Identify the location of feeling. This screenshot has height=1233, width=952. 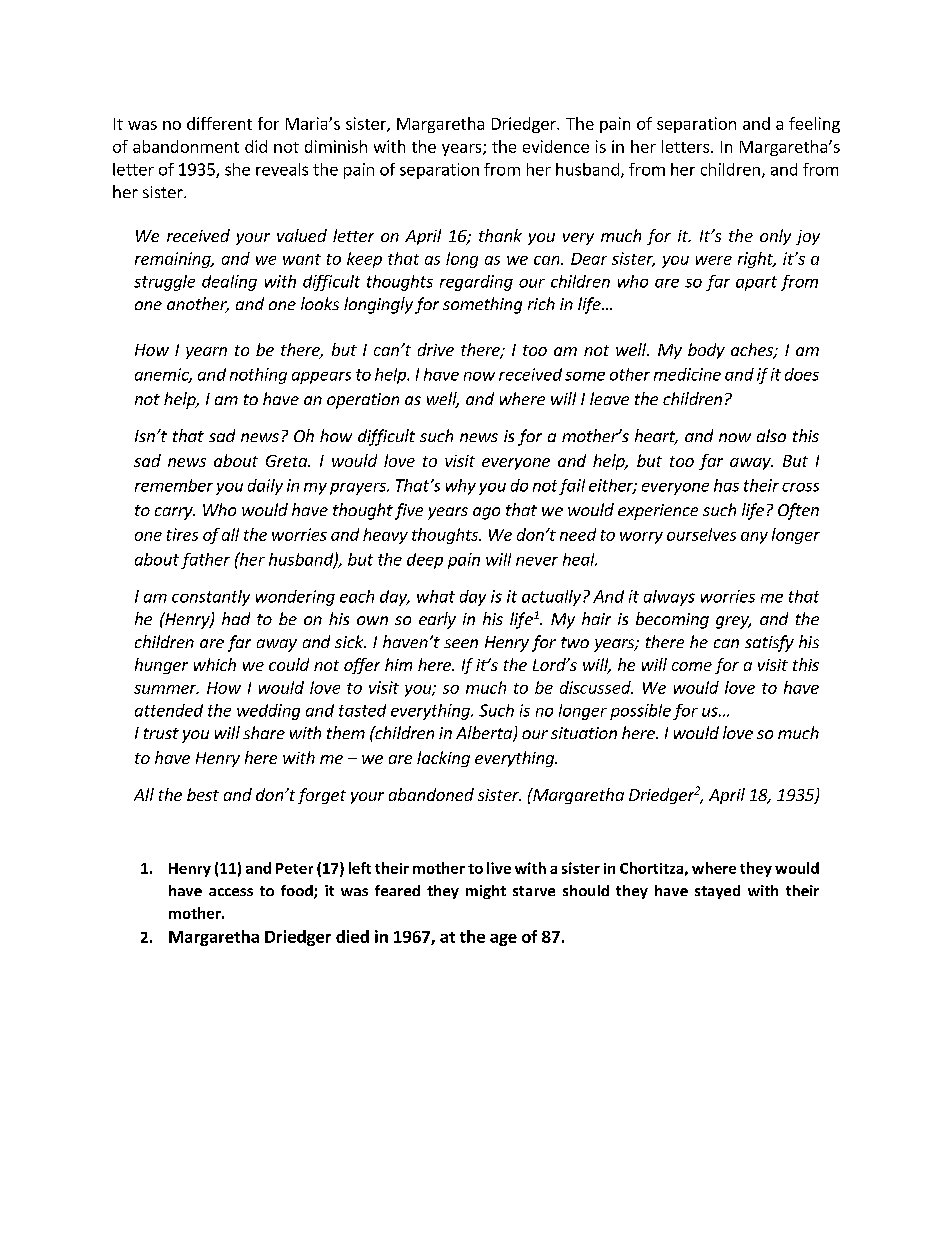
(814, 125).
